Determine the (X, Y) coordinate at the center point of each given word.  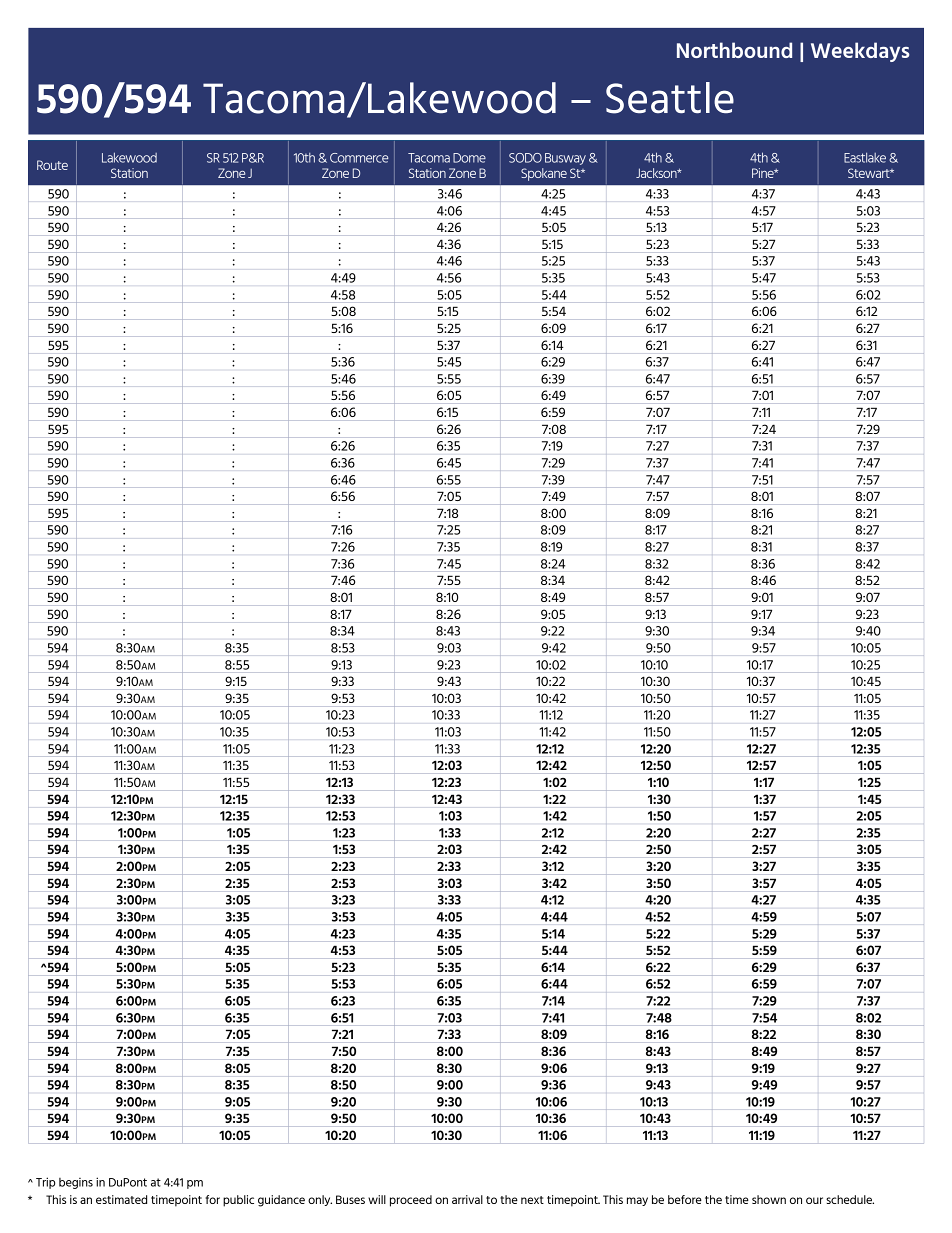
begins (76, 1183)
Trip (46, 1183)
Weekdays (860, 52)
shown (769, 1199)
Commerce (359, 158)
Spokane (544, 174)
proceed (411, 1201)
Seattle (670, 98)
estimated (121, 1199)
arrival (467, 1199)
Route (52, 165)
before (685, 1199)
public (238, 1201)
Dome (469, 158)
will (377, 1199)
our (814, 1200)
